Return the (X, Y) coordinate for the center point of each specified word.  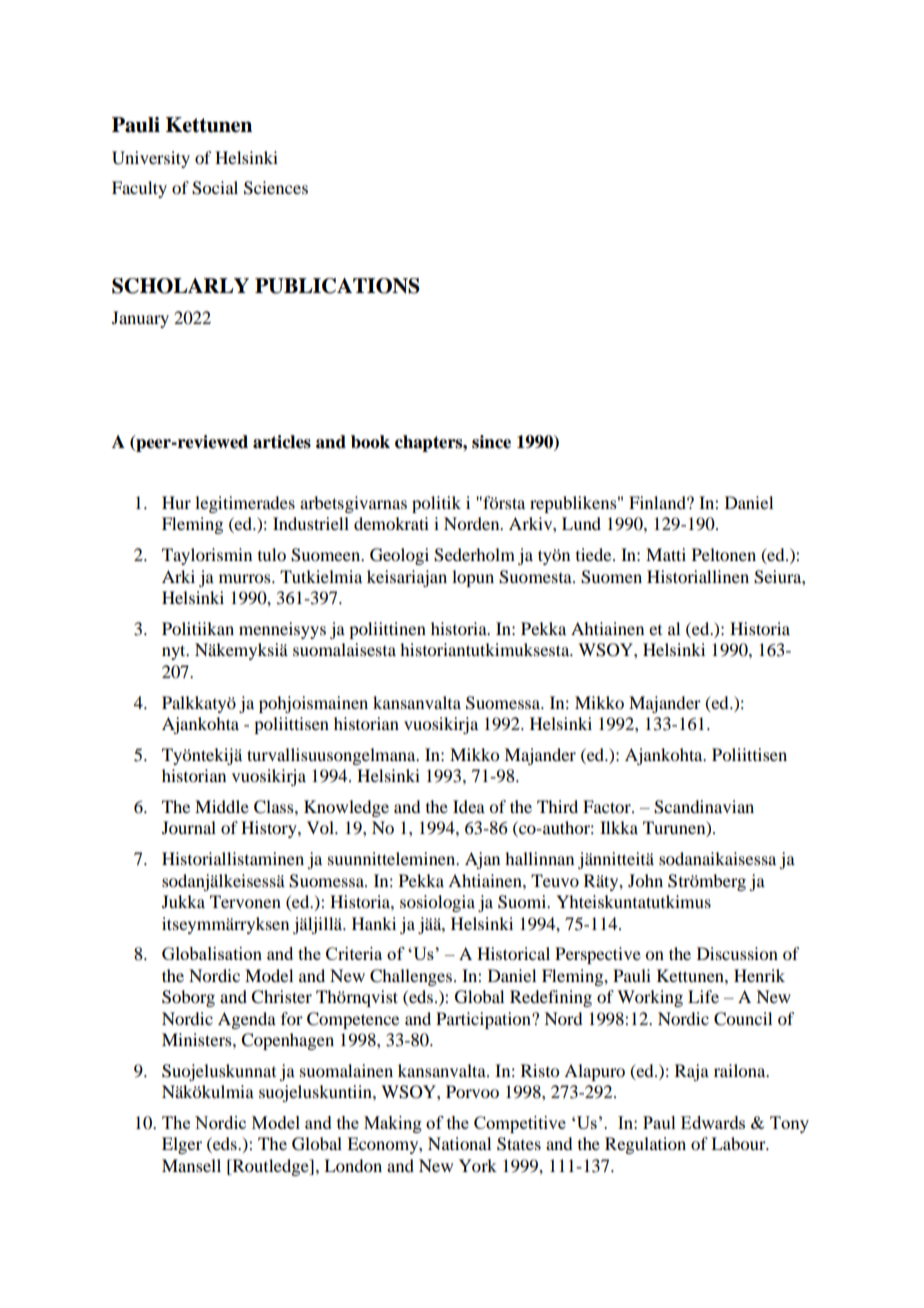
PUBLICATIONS (337, 286)
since (491, 442)
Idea (469, 806)
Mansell (191, 1165)
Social (215, 188)
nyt (175, 652)
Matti (666, 554)
